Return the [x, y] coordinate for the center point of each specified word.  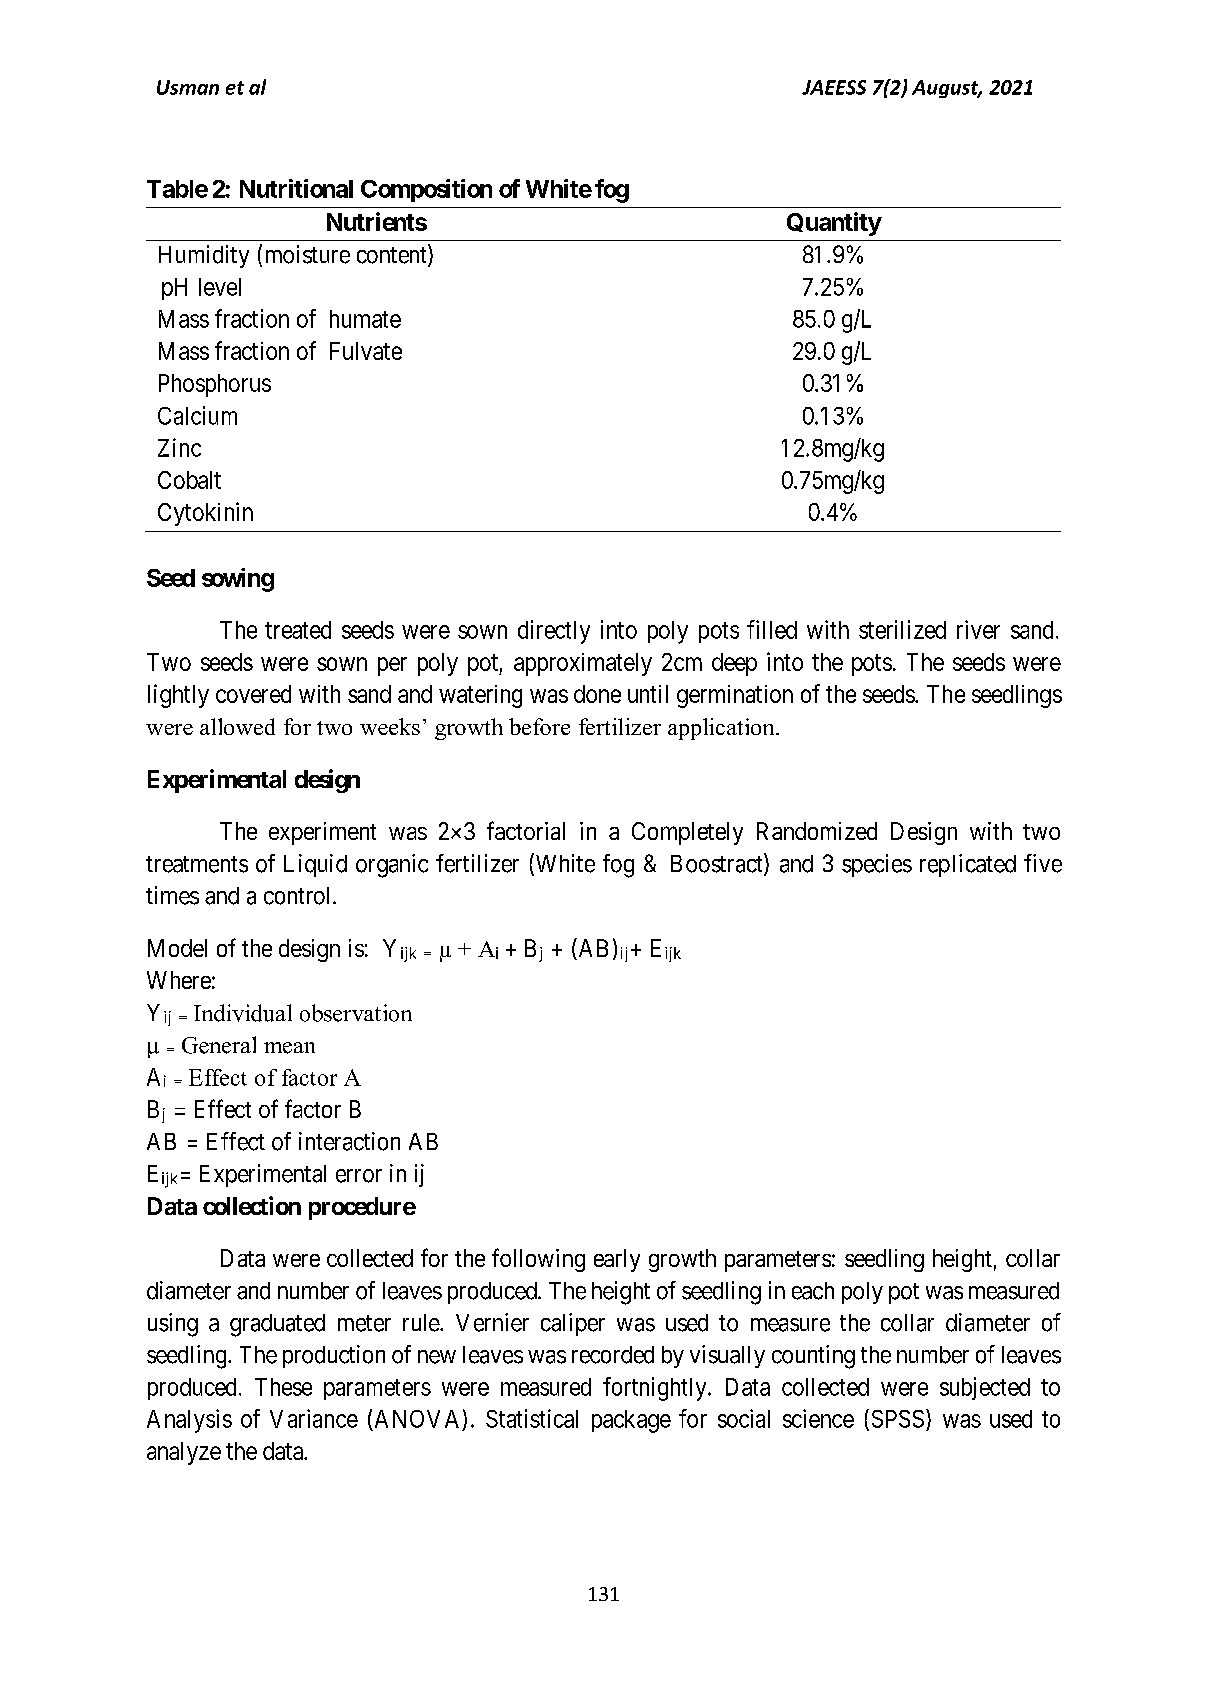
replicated [968, 865]
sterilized [902, 629]
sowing [238, 580]
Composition [426, 190]
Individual [243, 1013]
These [283, 1387]
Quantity [834, 224]
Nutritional [296, 188]
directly [554, 632]
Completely [687, 833]
